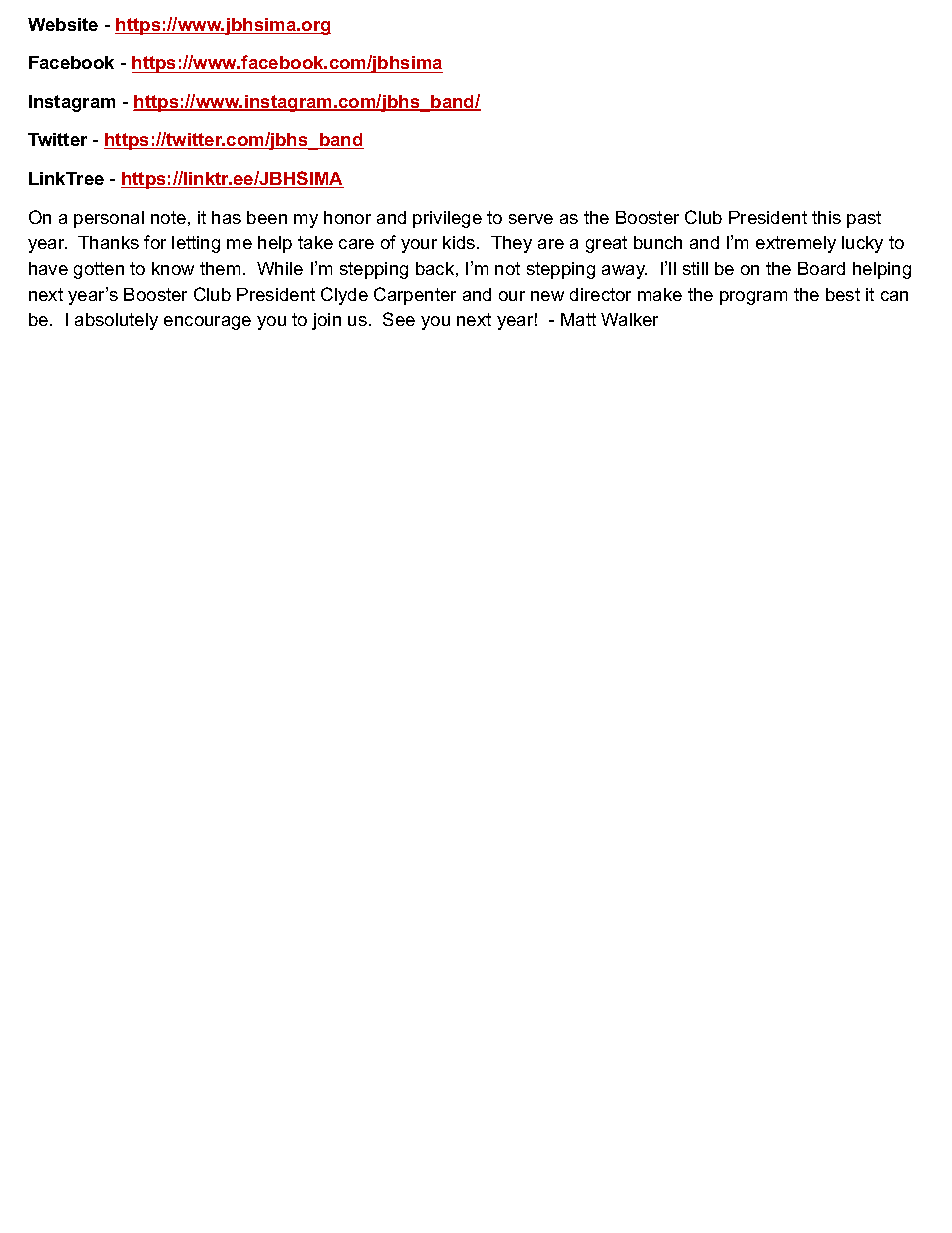  I want to click on Website, so click(63, 24).
